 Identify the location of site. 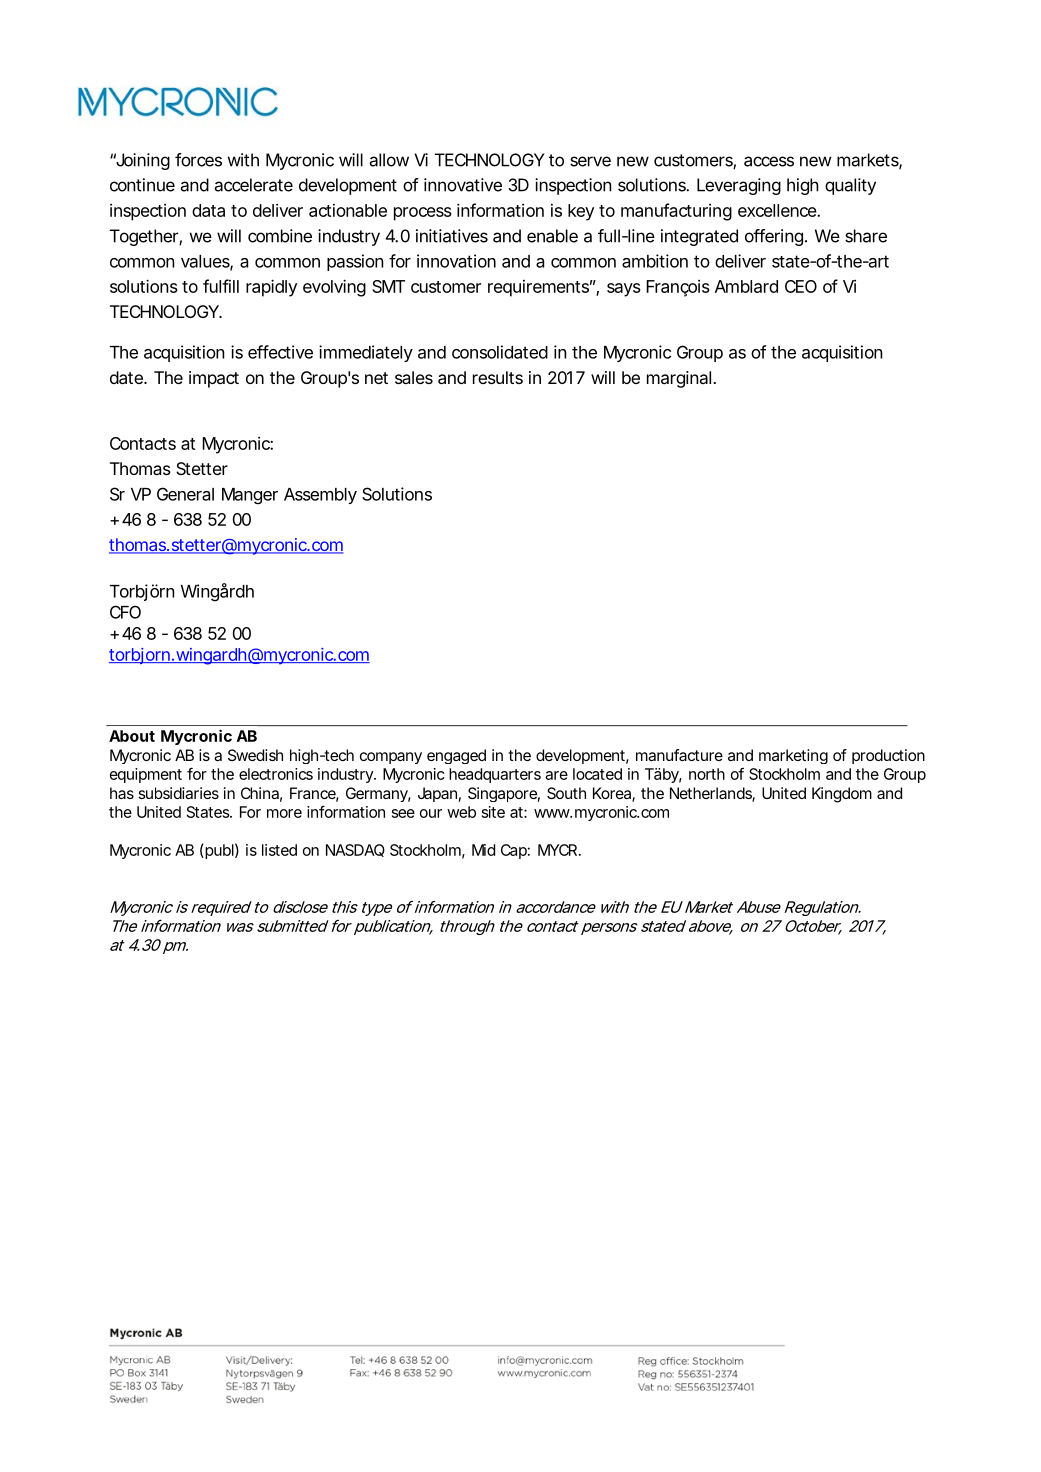
(493, 812).
